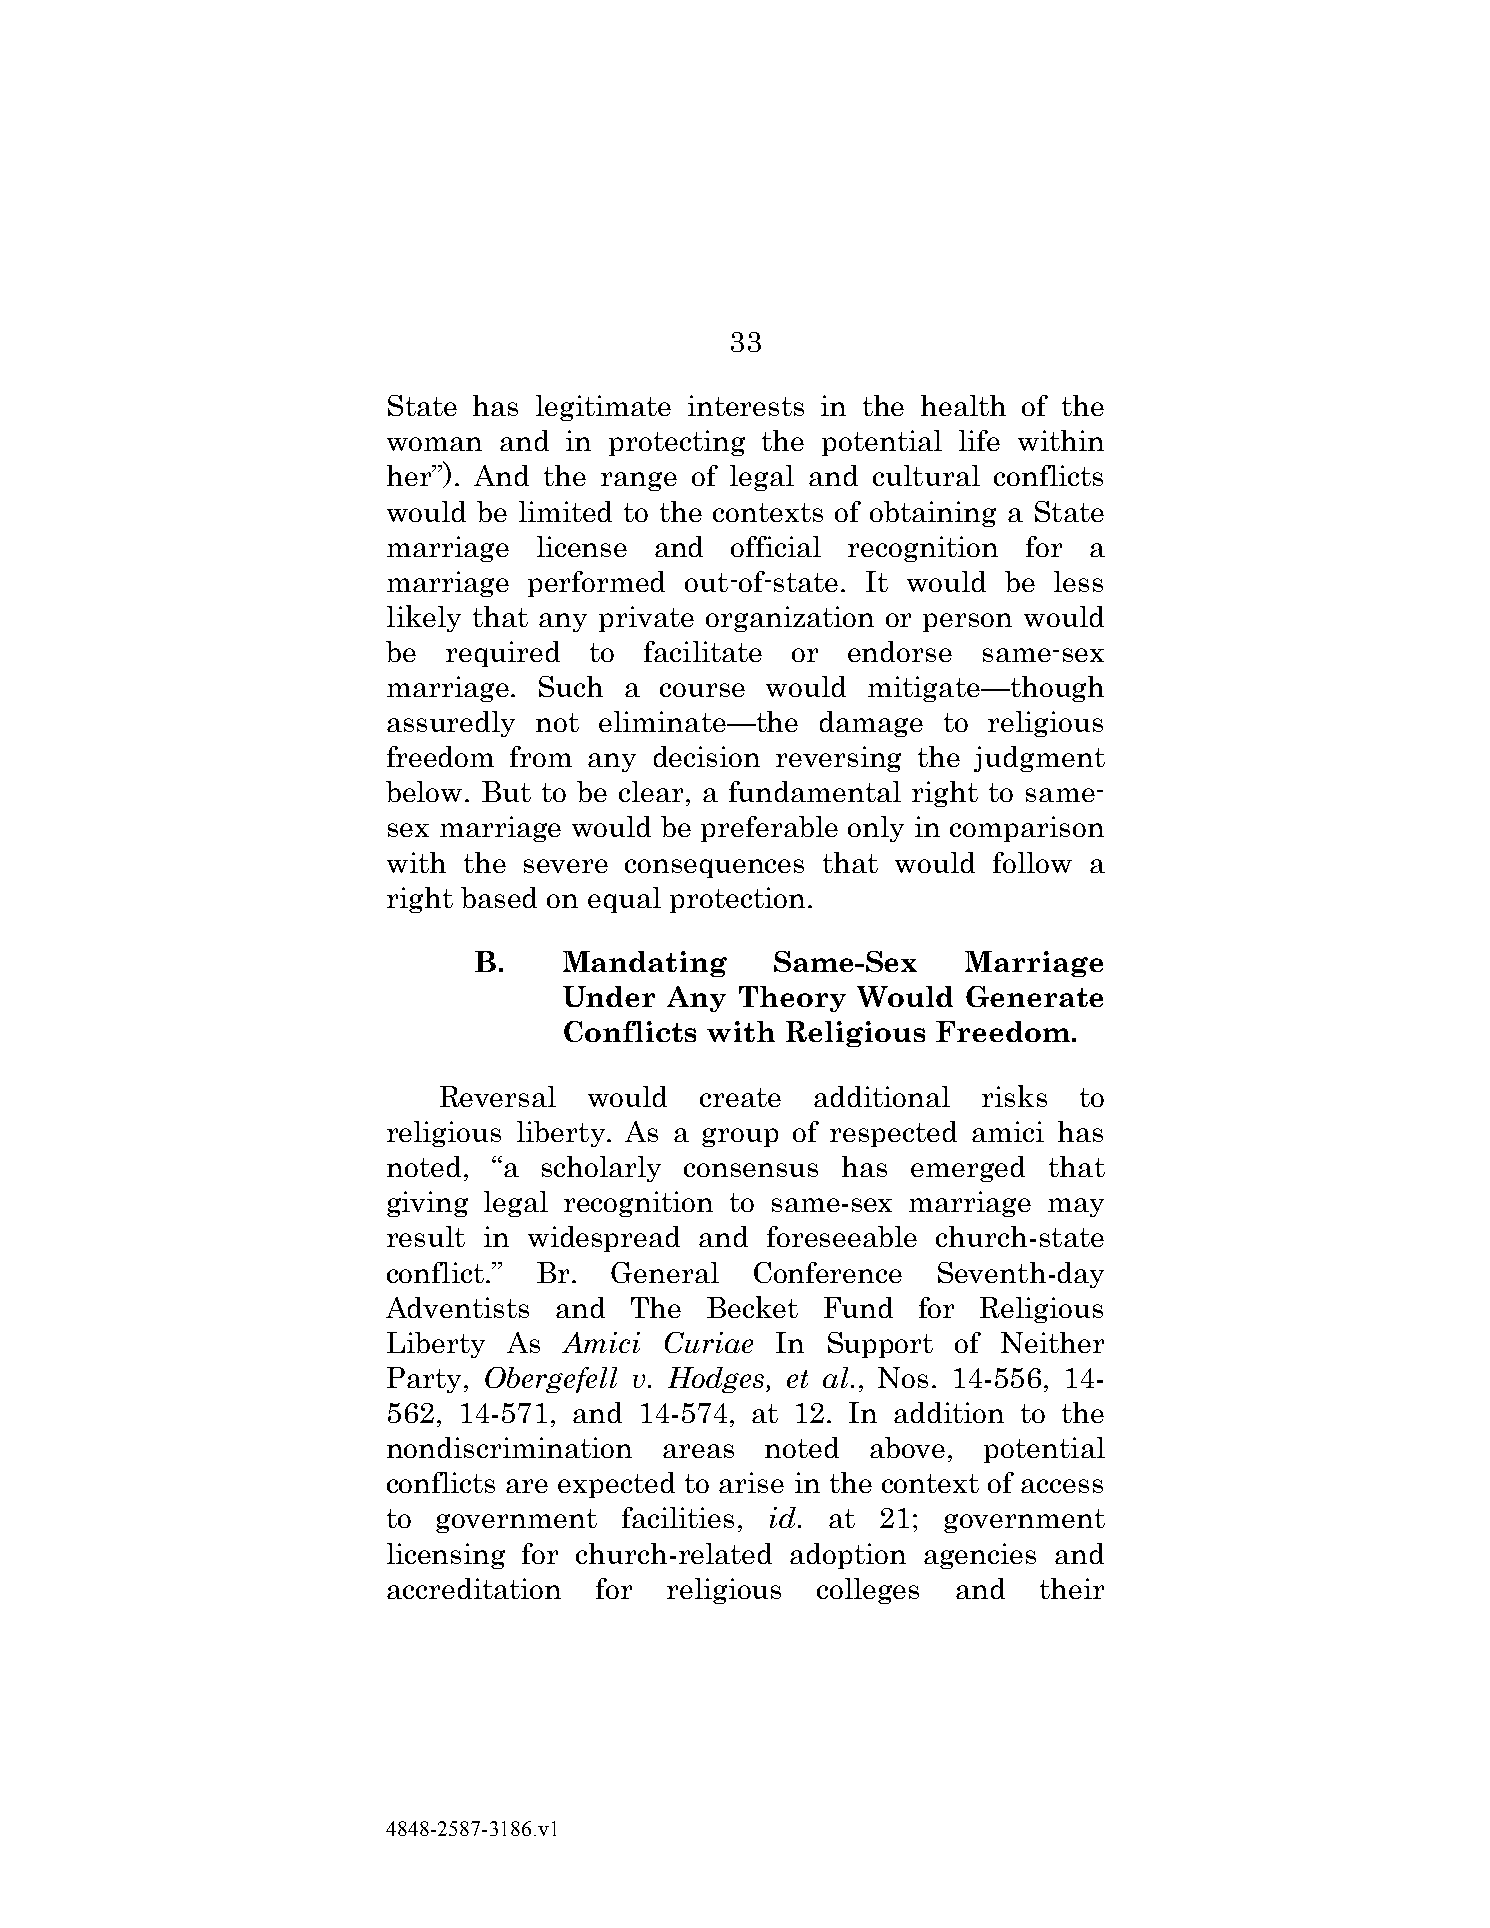  What do you see at coordinates (434, 444) in the screenshot?
I see `woman` at bounding box center [434, 444].
